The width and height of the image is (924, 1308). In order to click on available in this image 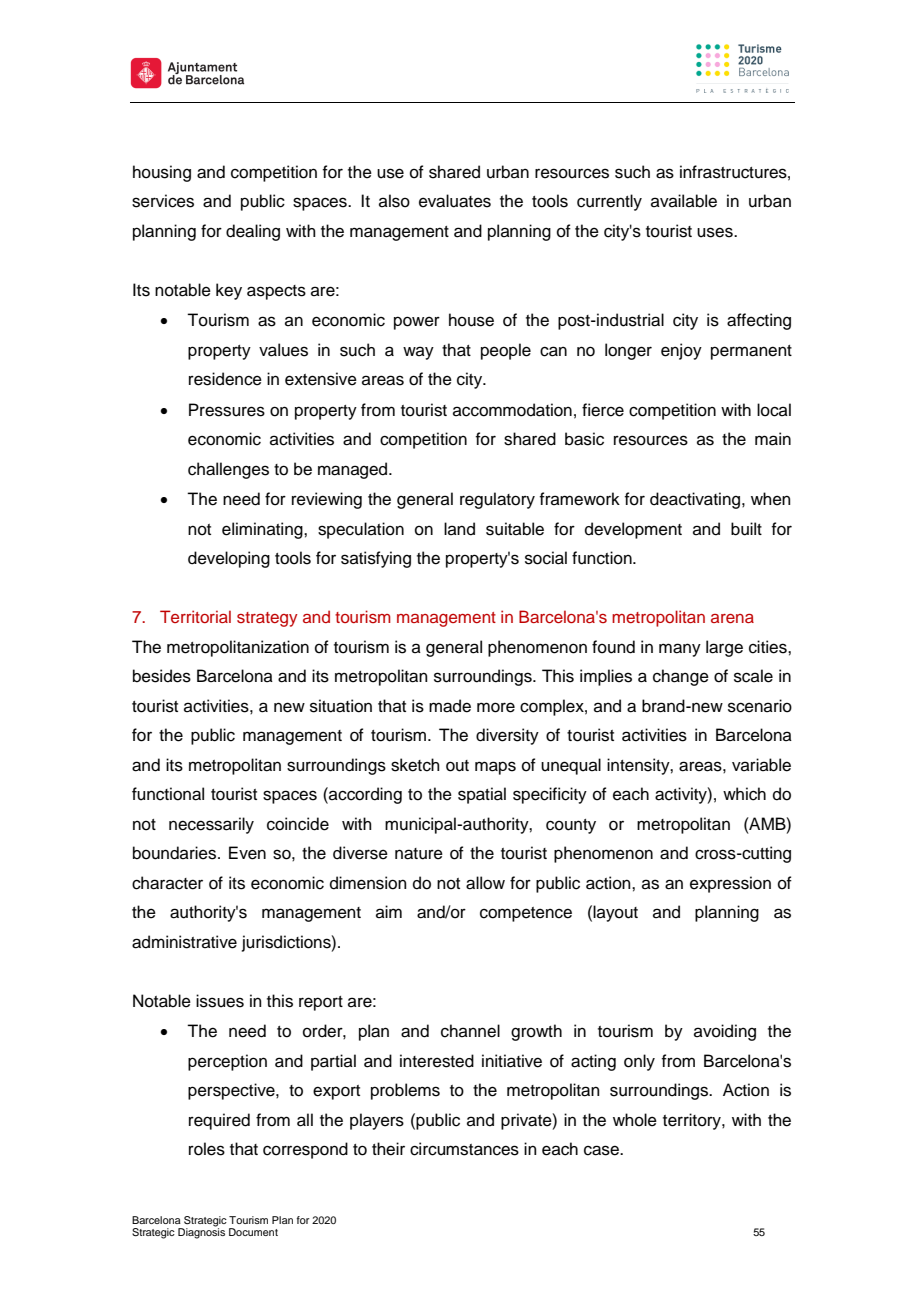, I will do `click(684, 201)`.
